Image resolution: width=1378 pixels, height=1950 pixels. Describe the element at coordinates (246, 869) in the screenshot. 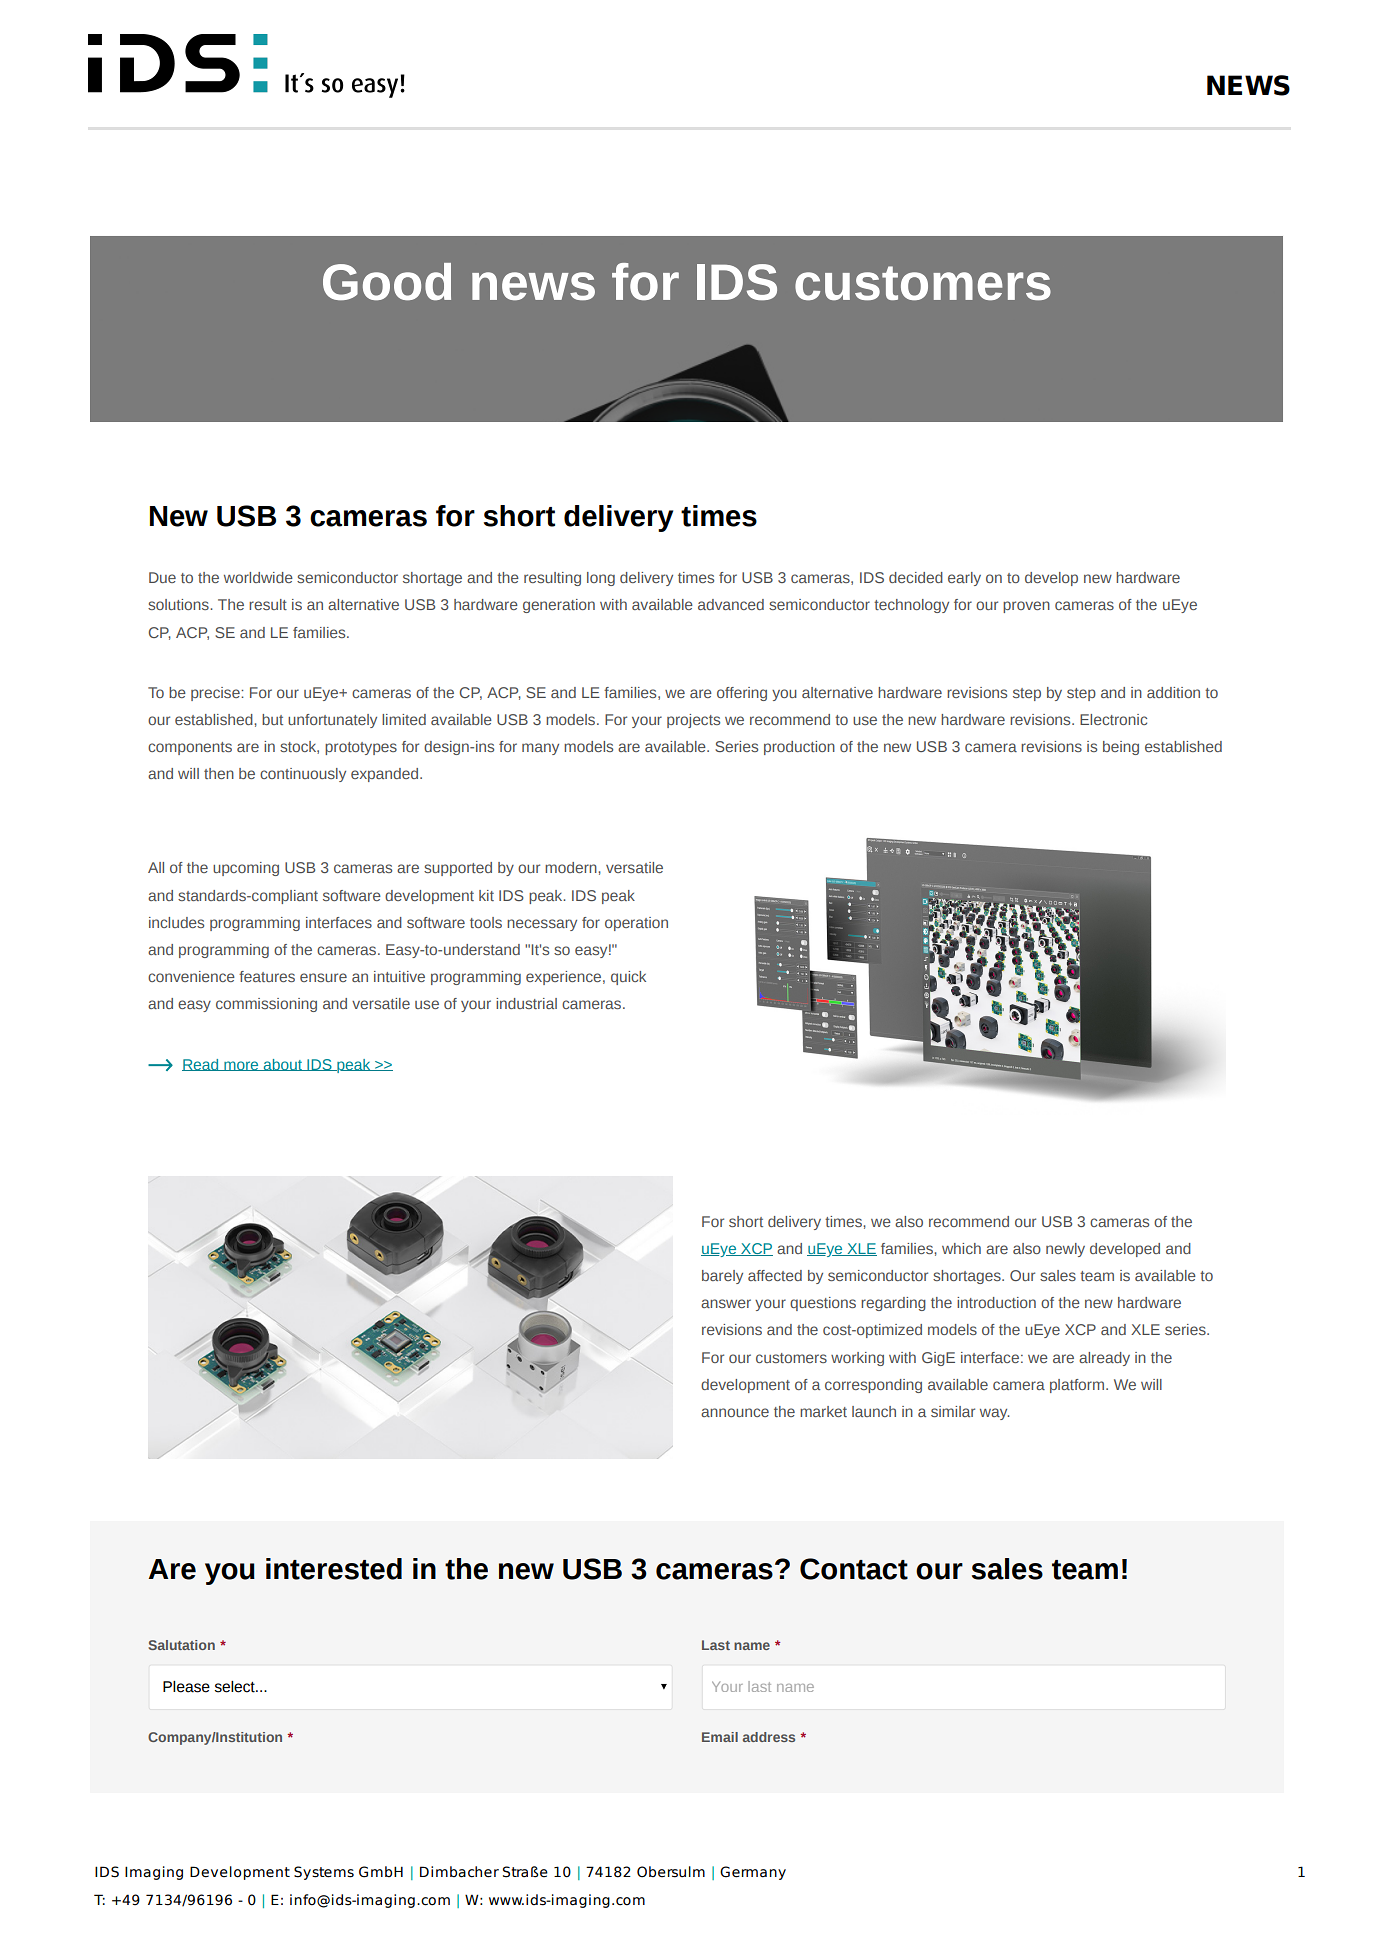

I see `upcoming` at that location.
